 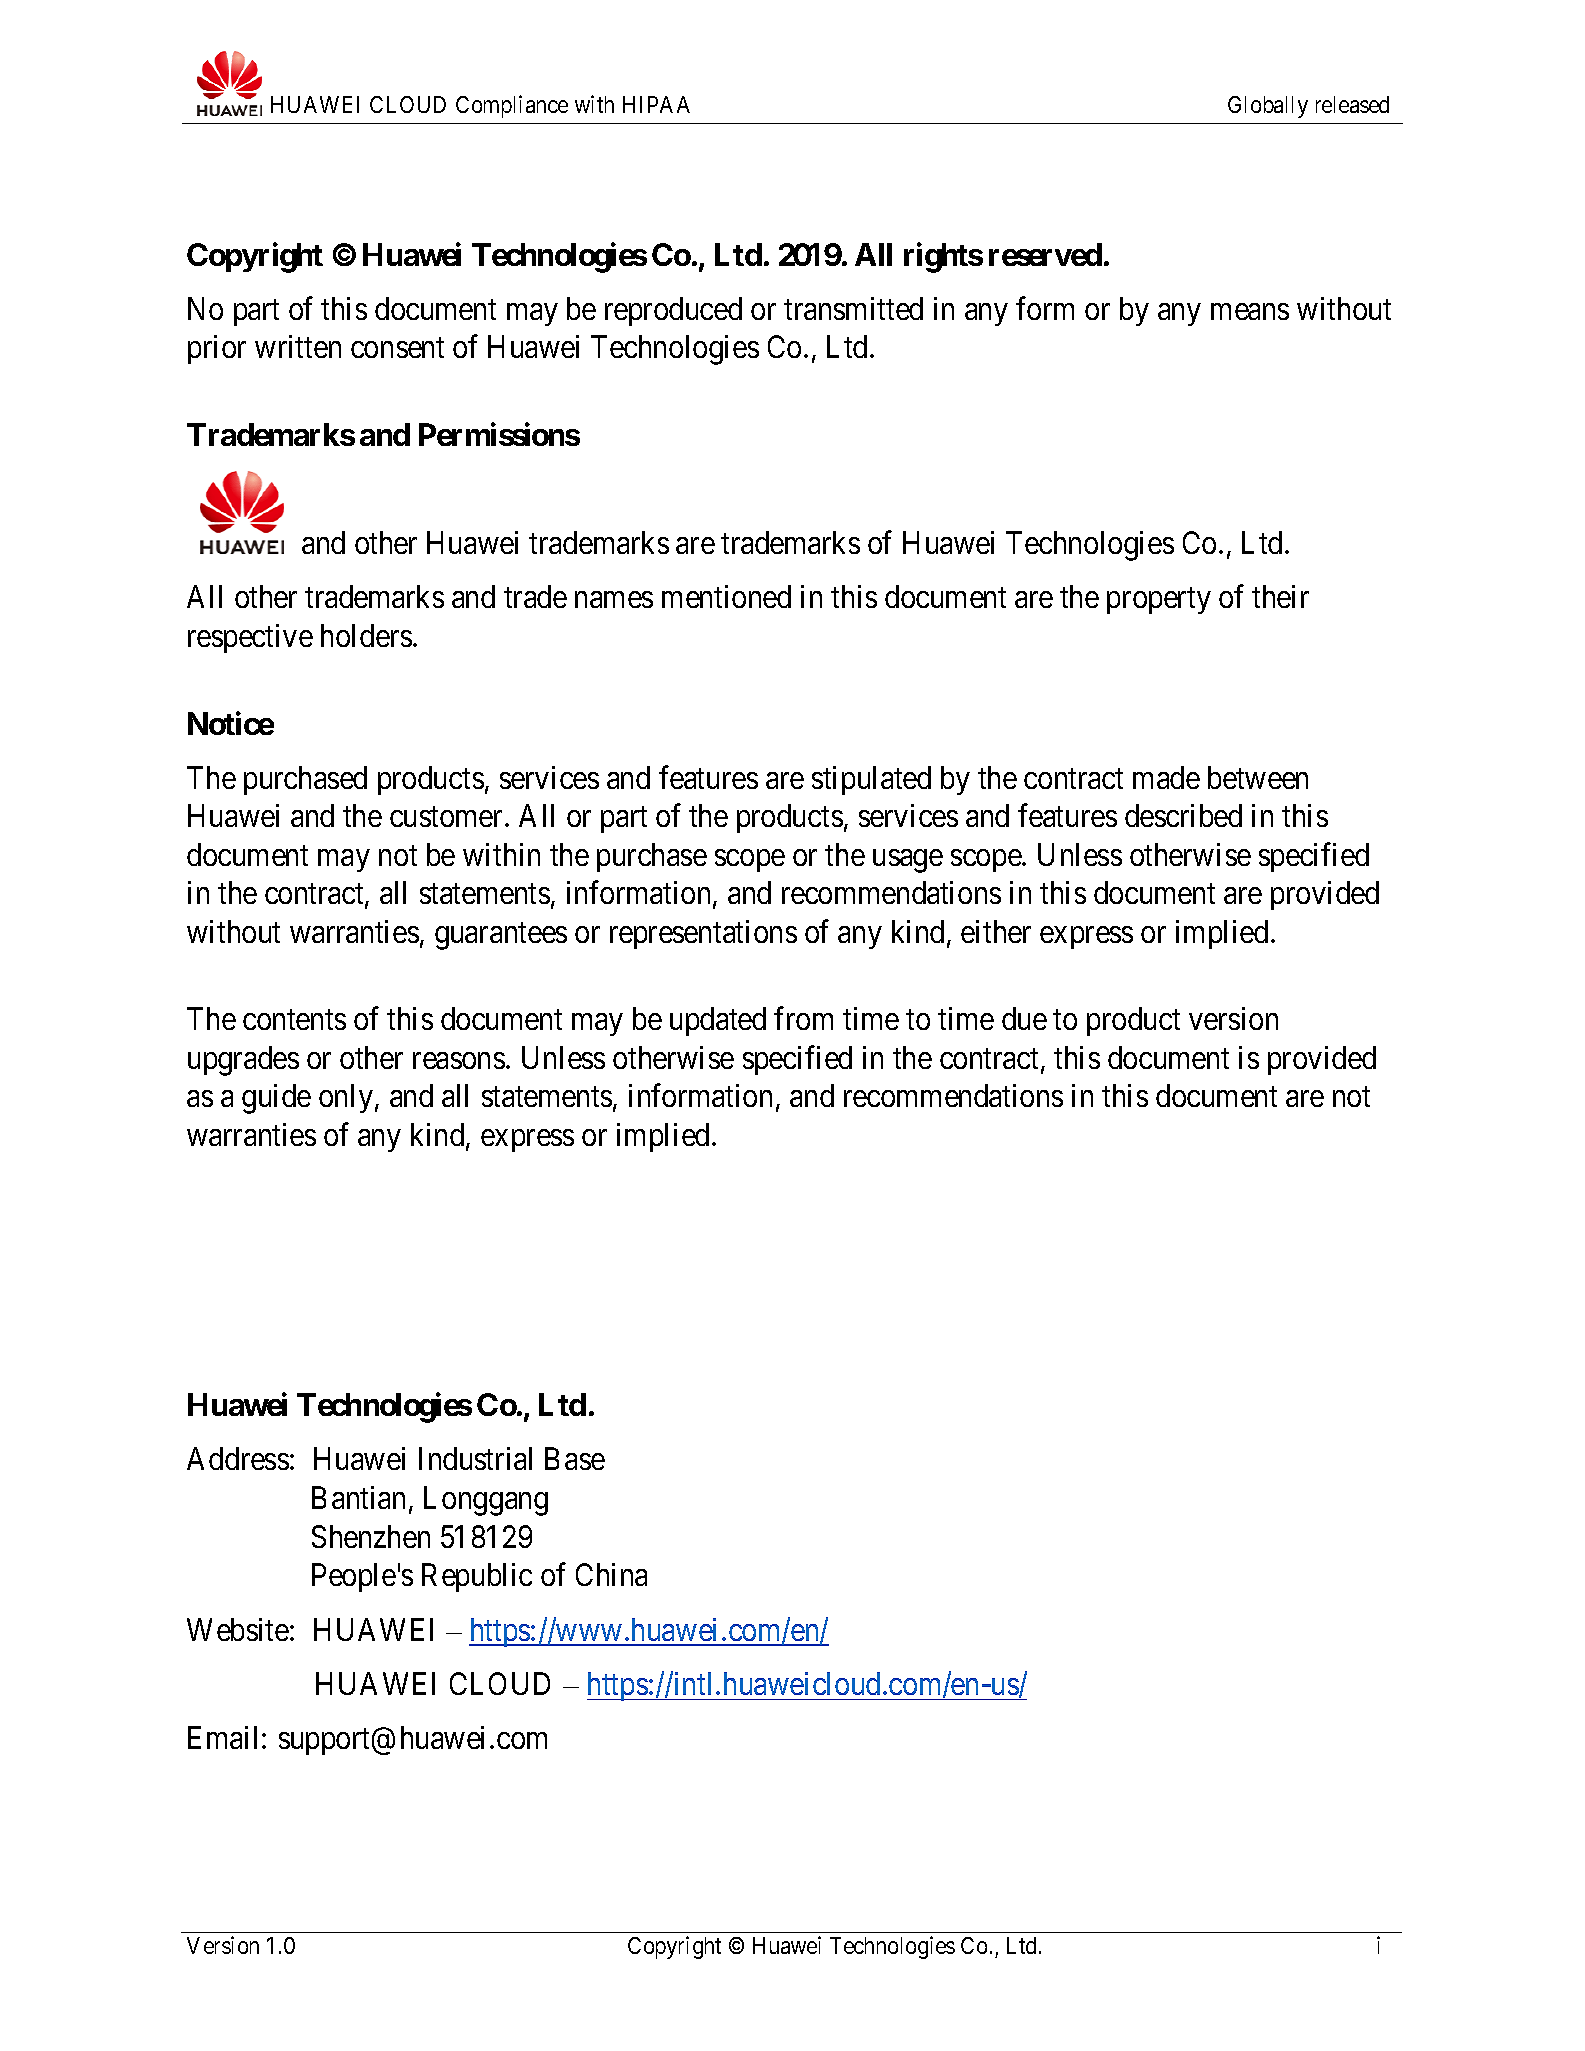 I want to click on due, so click(x=1024, y=1018).
